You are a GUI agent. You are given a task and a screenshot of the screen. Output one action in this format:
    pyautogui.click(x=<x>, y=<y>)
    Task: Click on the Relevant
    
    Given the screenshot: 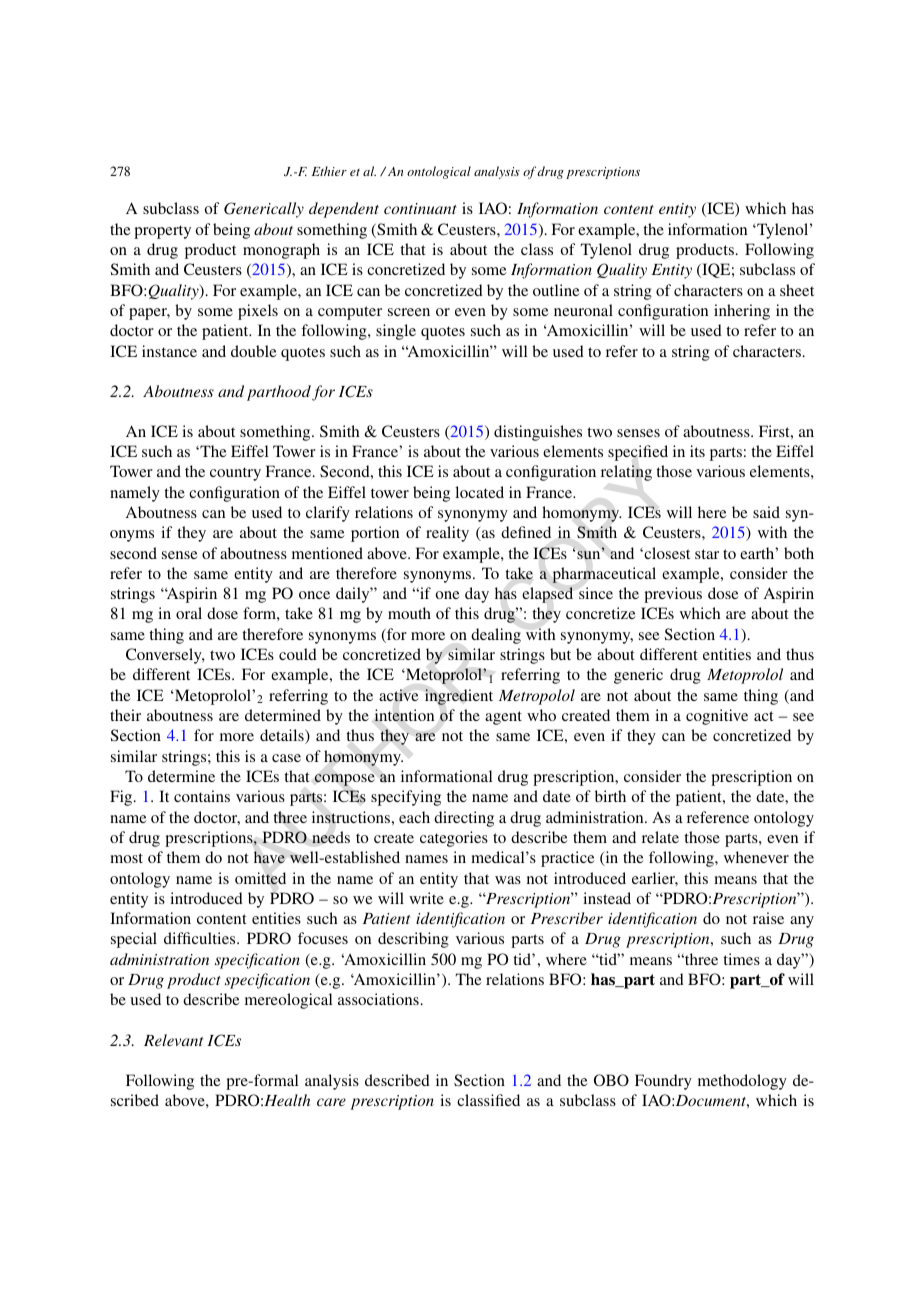 What is the action you would take?
    pyautogui.click(x=173, y=1040)
